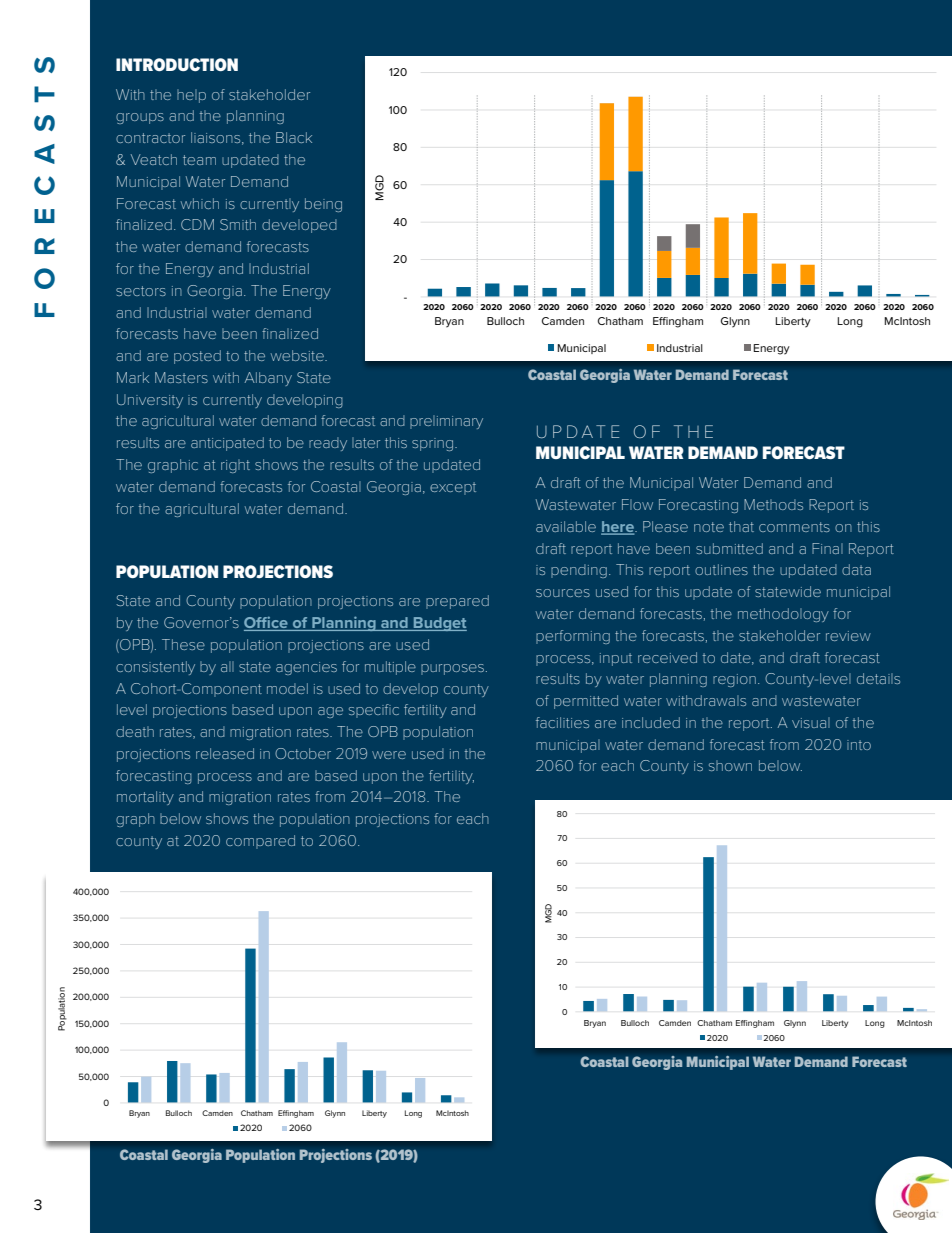  I want to click on These, so click(183, 644).
